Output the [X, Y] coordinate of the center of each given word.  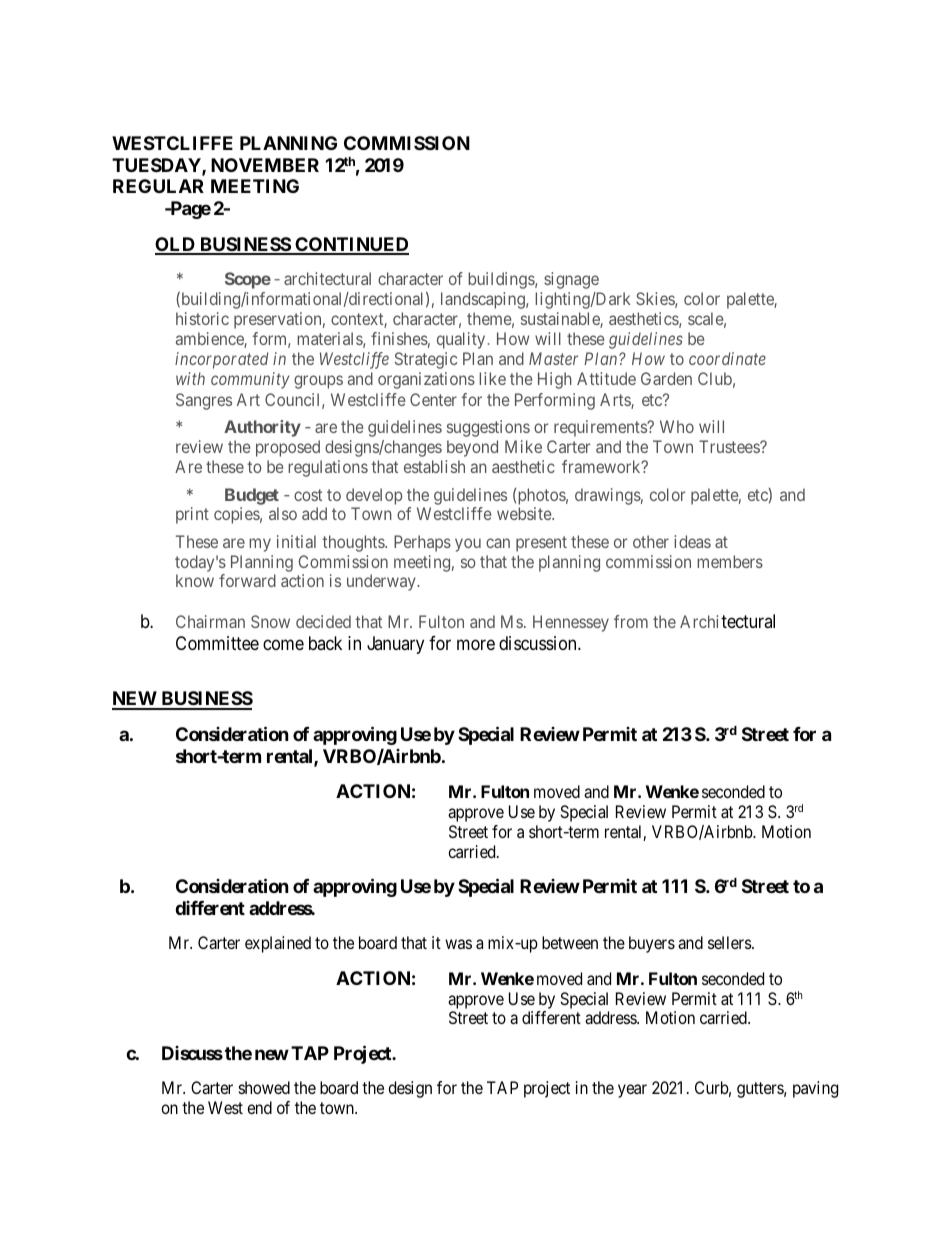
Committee [217, 643]
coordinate [727, 358]
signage [571, 280]
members [730, 561]
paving [815, 1089]
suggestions [488, 428]
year [632, 1091]
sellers [730, 942]
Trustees [730, 446]
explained [278, 944]
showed [264, 1087]
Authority [262, 428]
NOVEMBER [265, 165]
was [458, 944]
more [476, 644]
